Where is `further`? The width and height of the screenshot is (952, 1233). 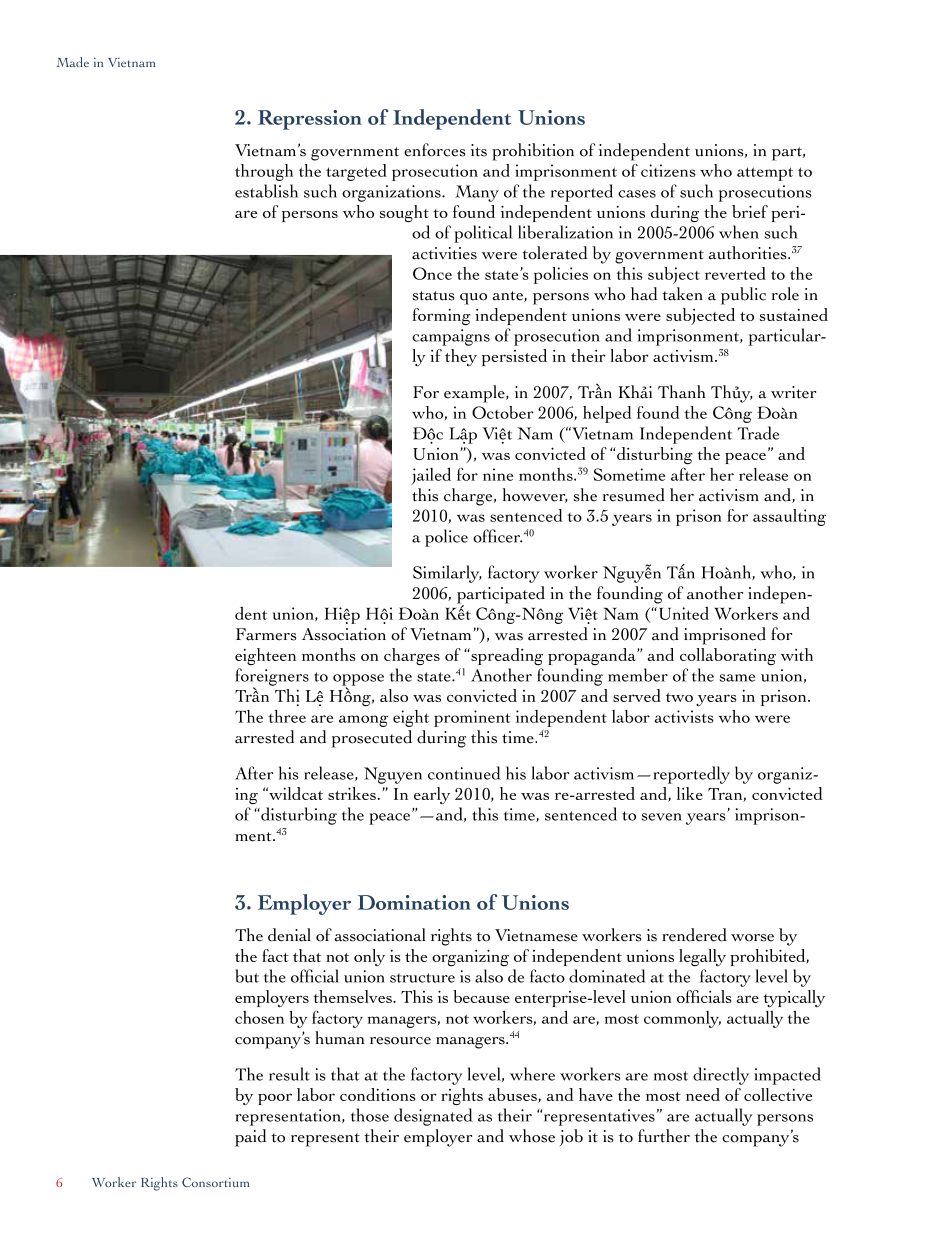 further is located at coordinates (664, 1136).
